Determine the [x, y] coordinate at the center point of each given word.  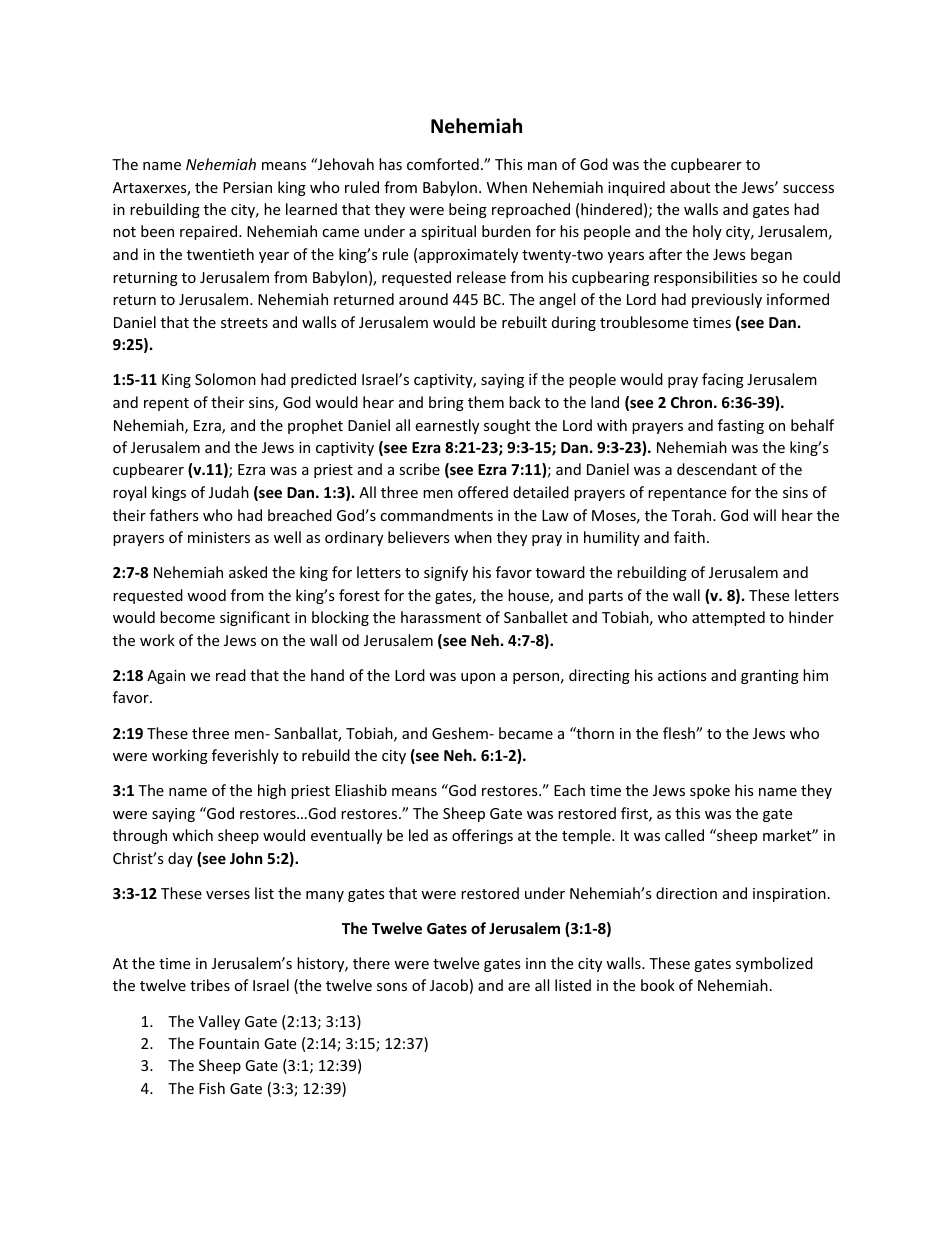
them [486, 402]
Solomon [225, 379]
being [468, 210]
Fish [212, 1088]
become [187, 617]
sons [392, 987]
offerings [482, 836]
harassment [441, 617]
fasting [741, 426]
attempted [728, 618]
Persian [247, 187]
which [192, 835]
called [684, 835]
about [690, 187]
